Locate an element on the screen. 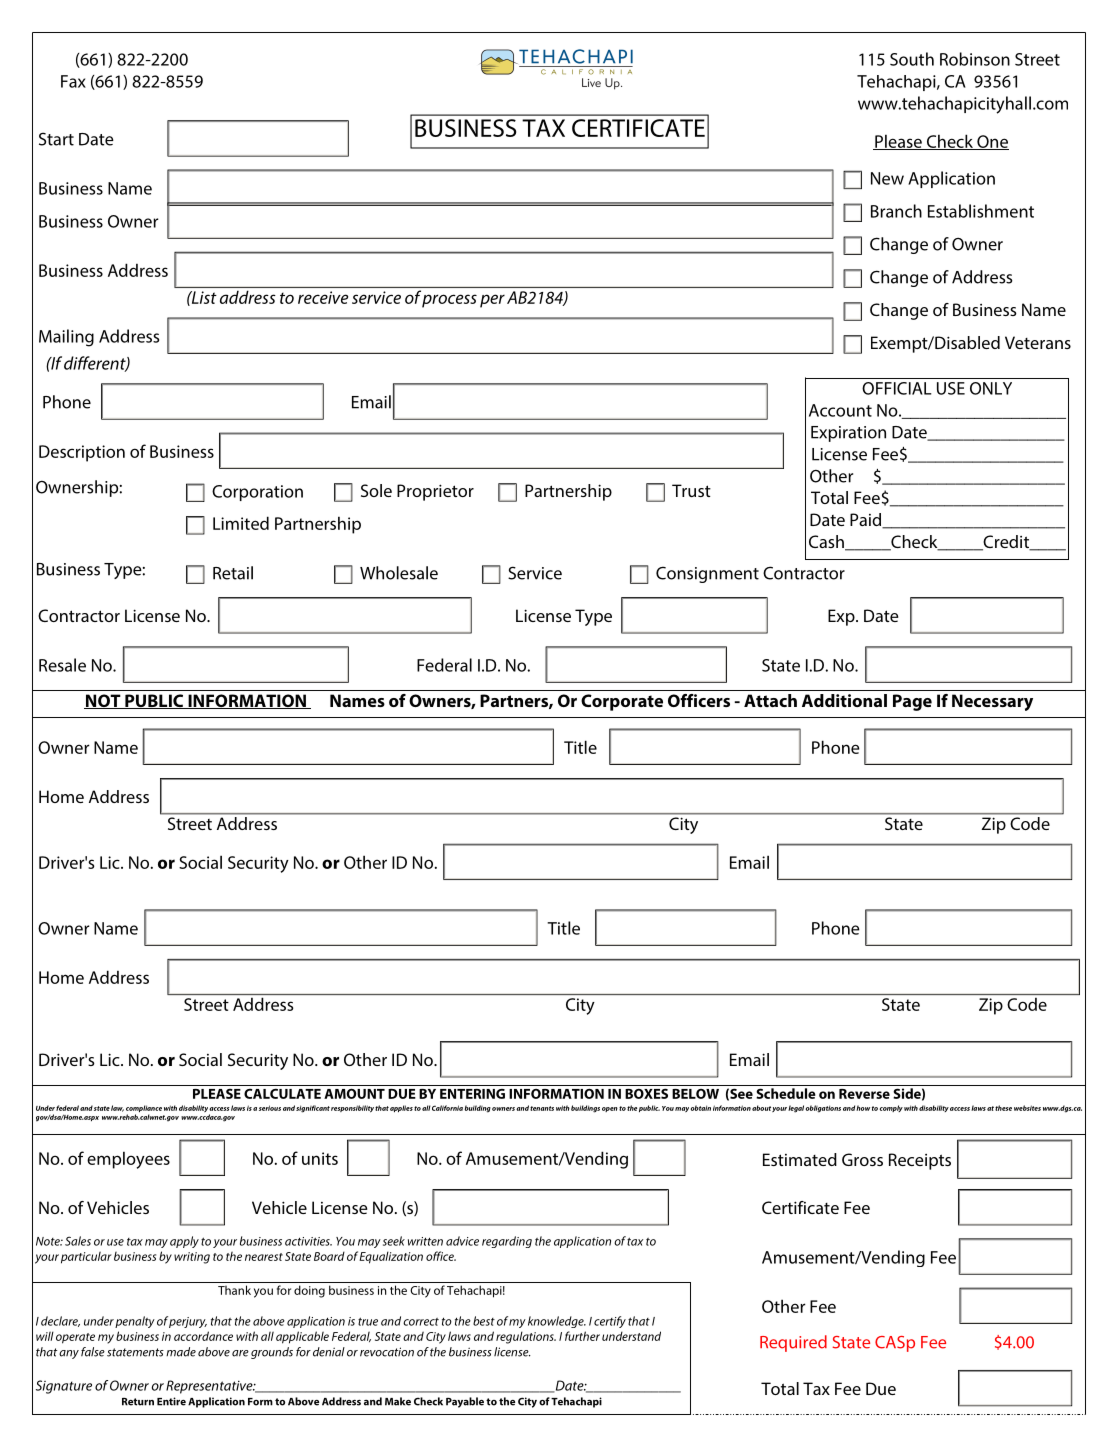 The image size is (1118, 1447). Proprietor is located at coordinates (435, 492).
